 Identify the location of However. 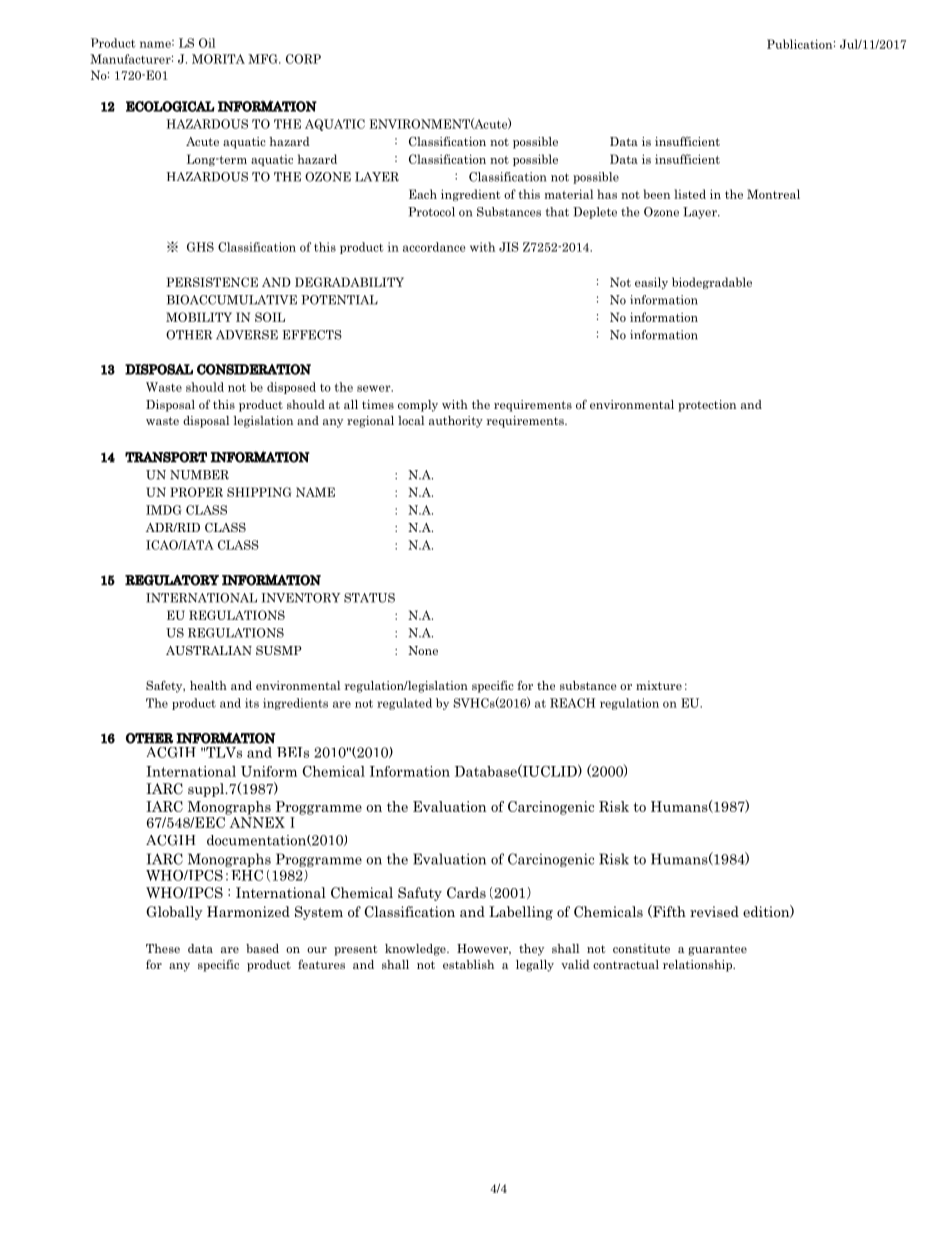
(484, 949).
